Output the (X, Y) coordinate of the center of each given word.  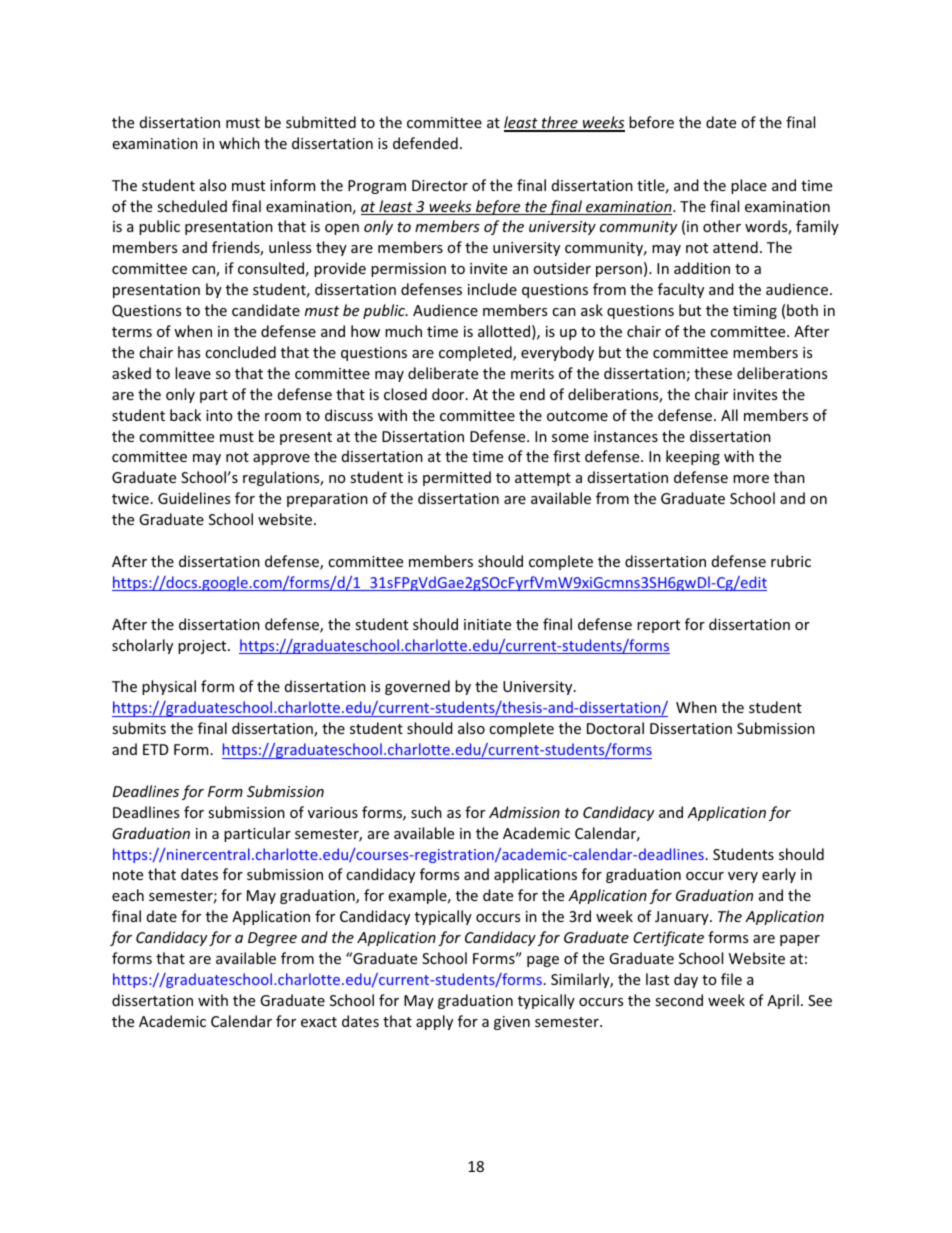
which (239, 143)
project (203, 647)
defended (425, 143)
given (512, 1023)
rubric (791, 561)
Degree (272, 939)
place (749, 186)
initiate (487, 624)
